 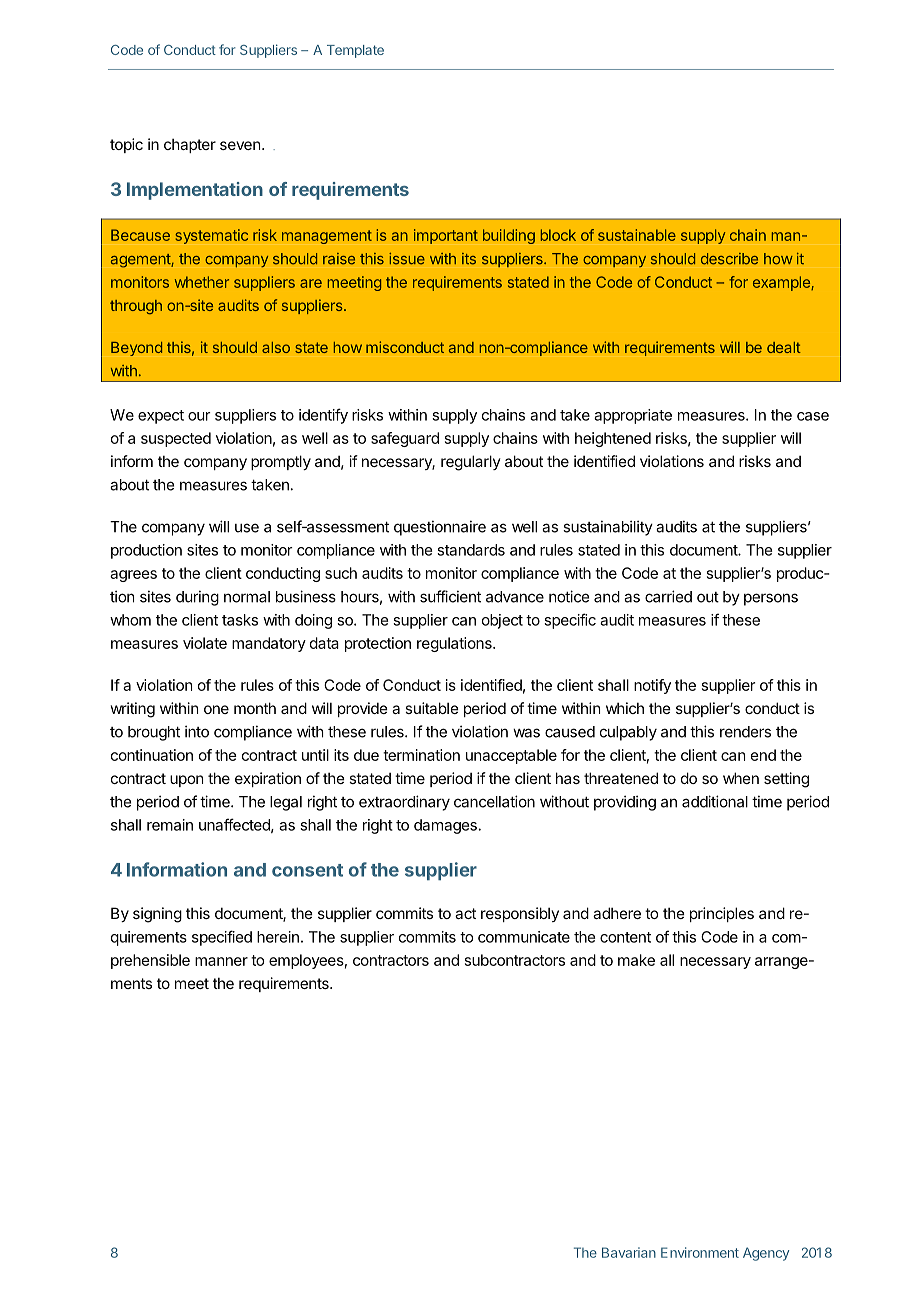 I want to click on object, so click(x=502, y=621).
